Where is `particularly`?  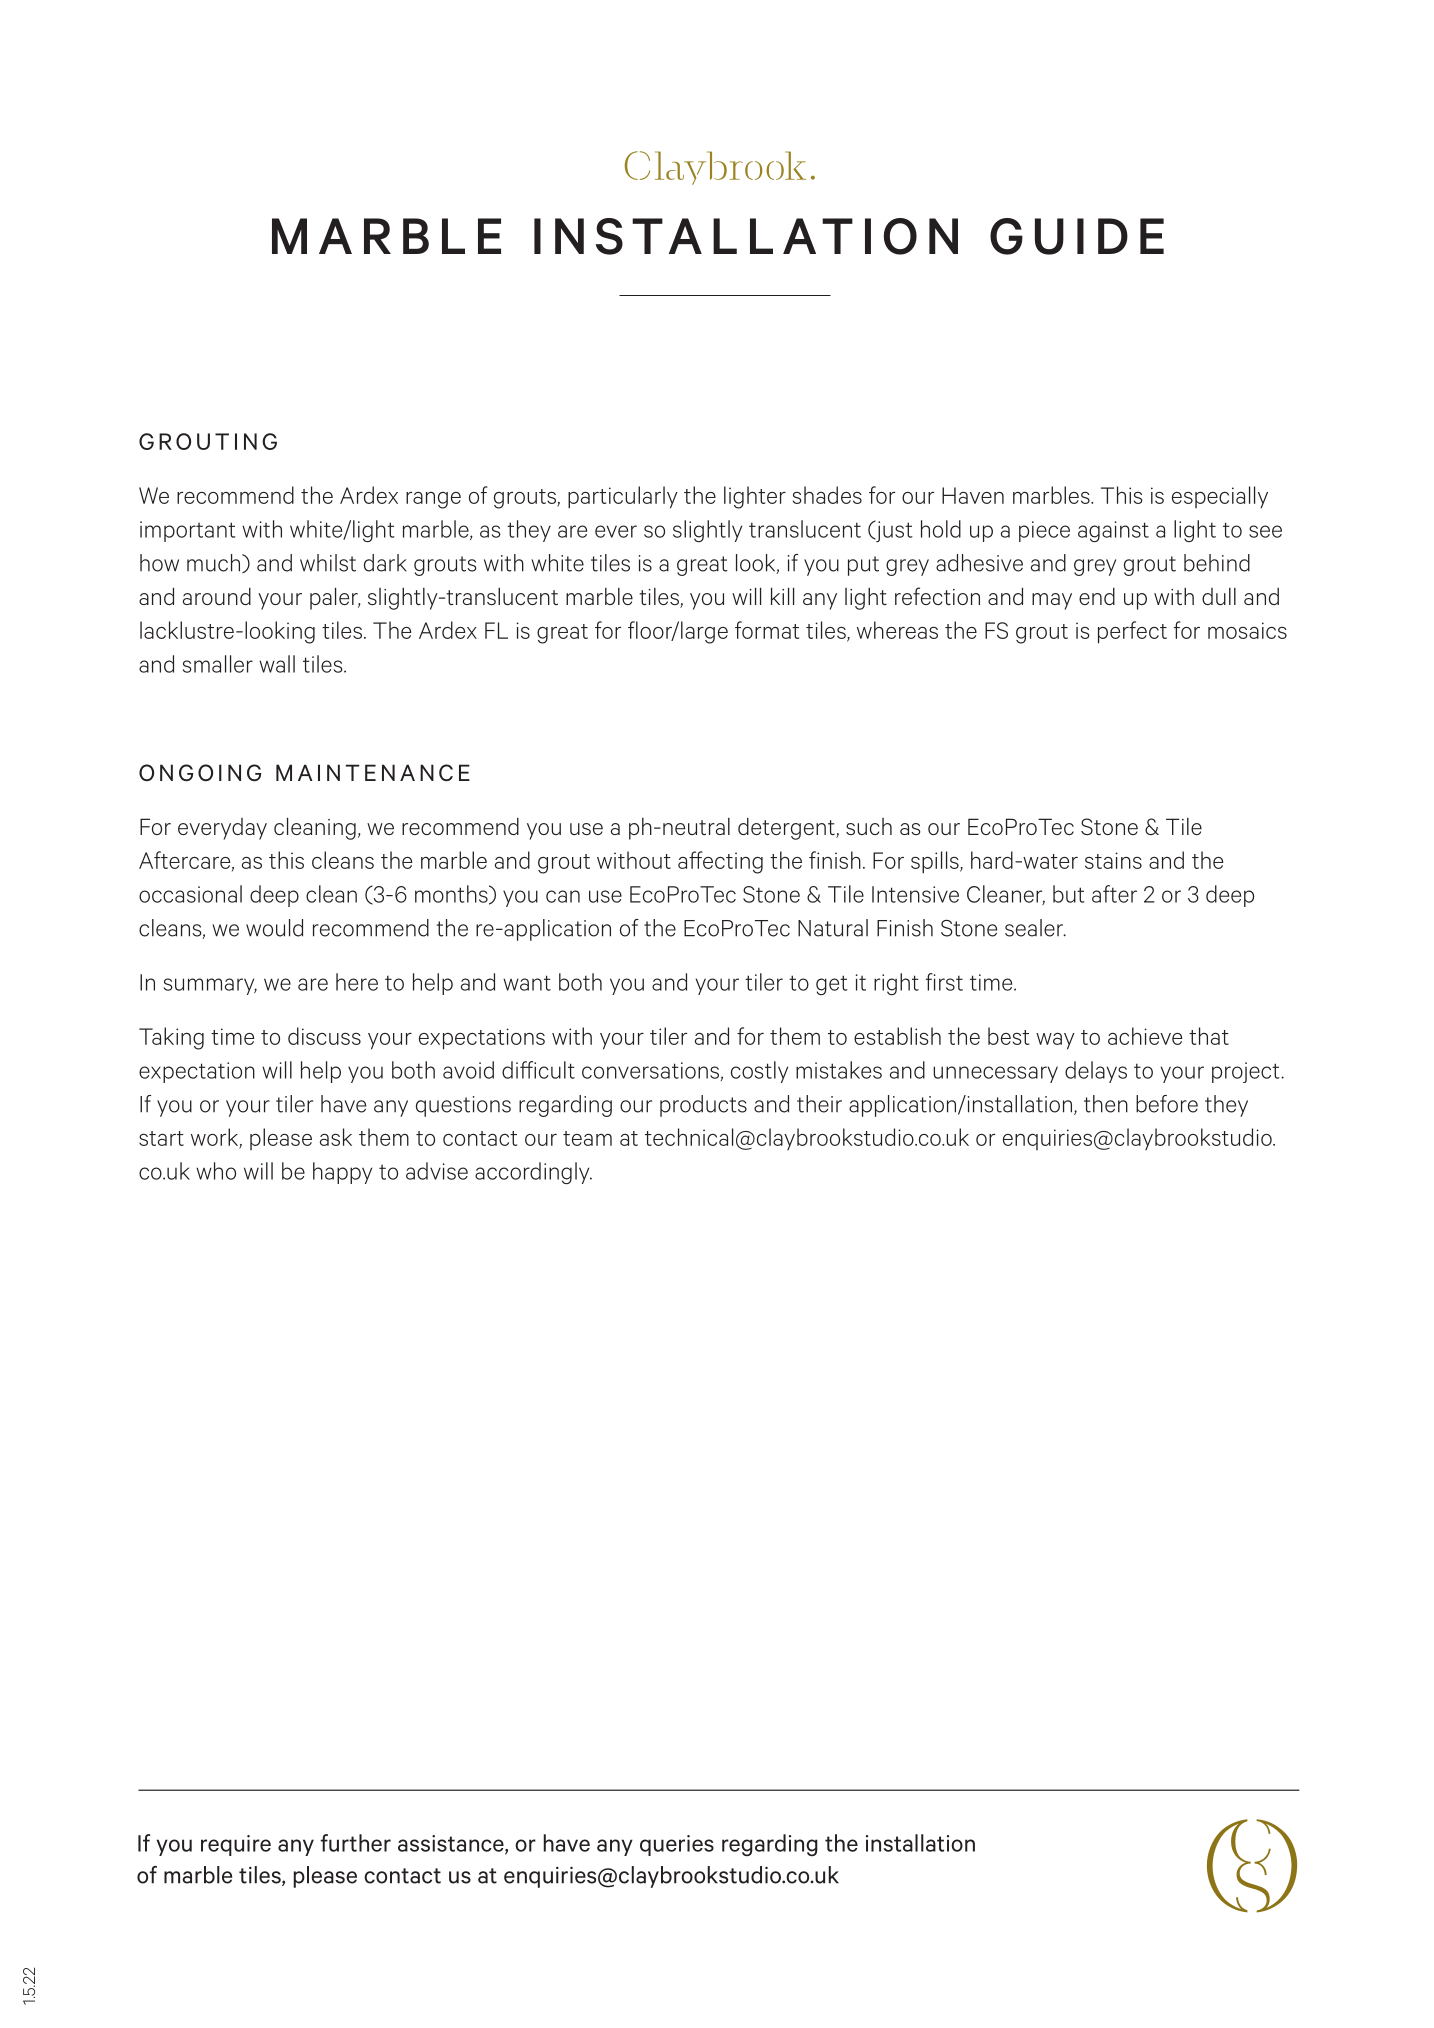
particularly is located at coordinates (623, 497).
